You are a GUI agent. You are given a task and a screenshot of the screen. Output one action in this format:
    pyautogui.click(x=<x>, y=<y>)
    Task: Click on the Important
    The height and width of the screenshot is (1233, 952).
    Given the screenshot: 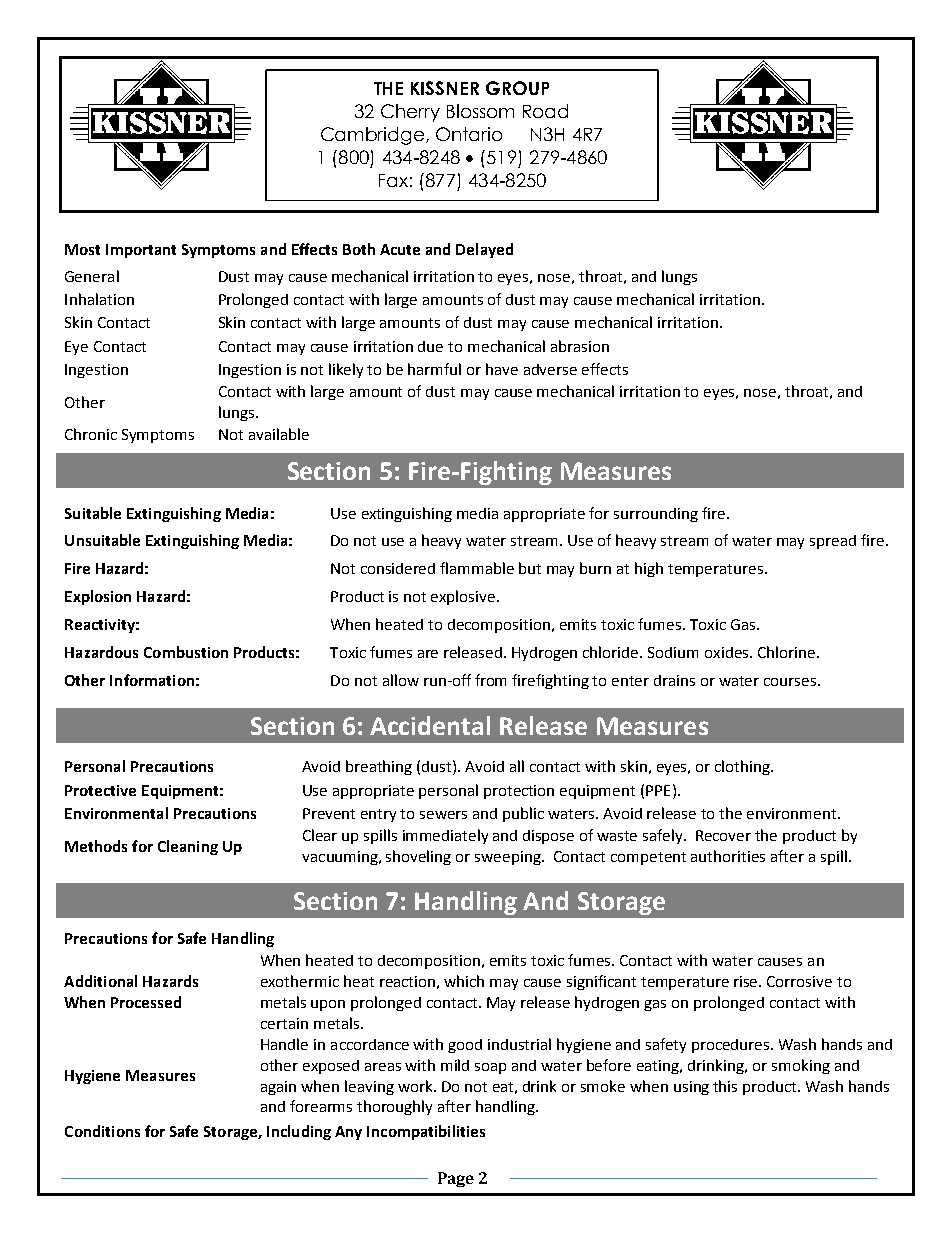 What is the action you would take?
    pyautogui.click(x=141, y=251)
